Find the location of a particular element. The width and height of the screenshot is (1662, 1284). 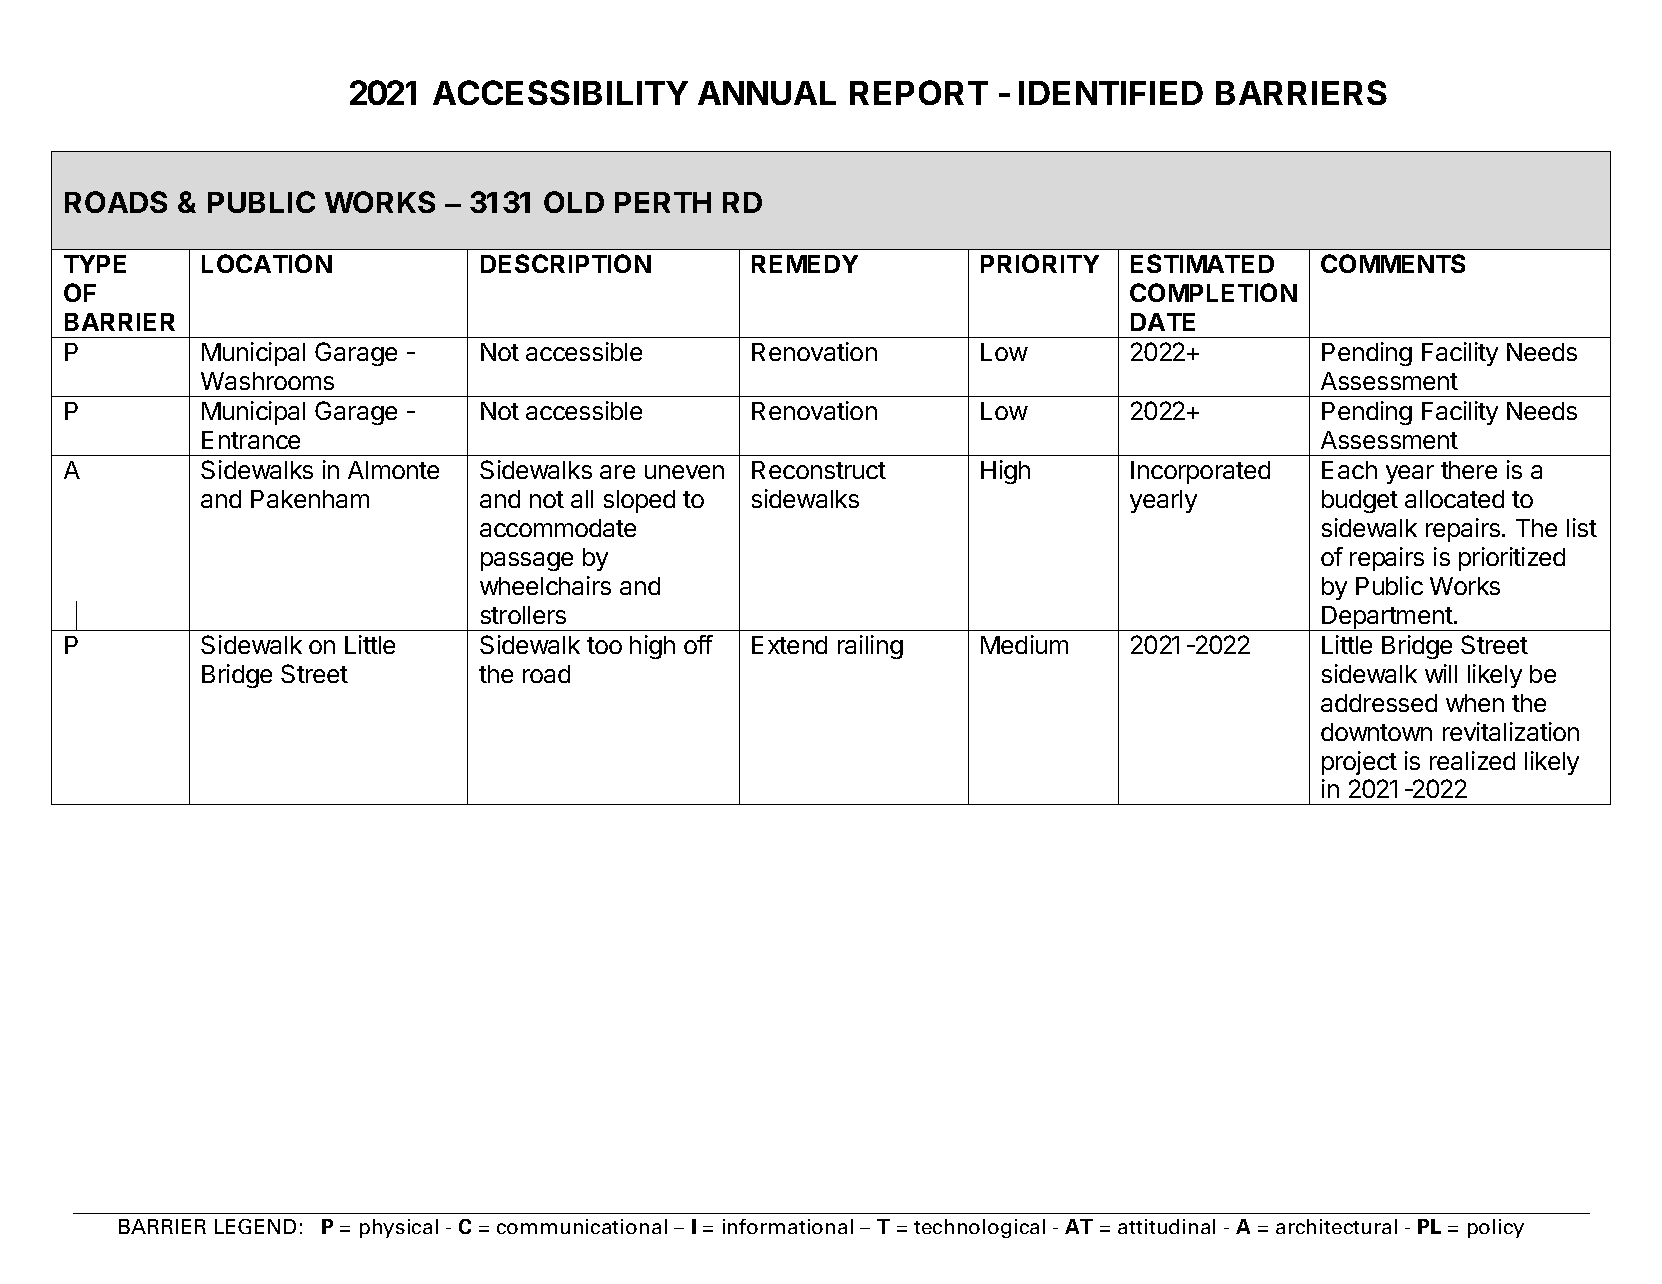

Washrooms is located at coordinates (267, 381).
